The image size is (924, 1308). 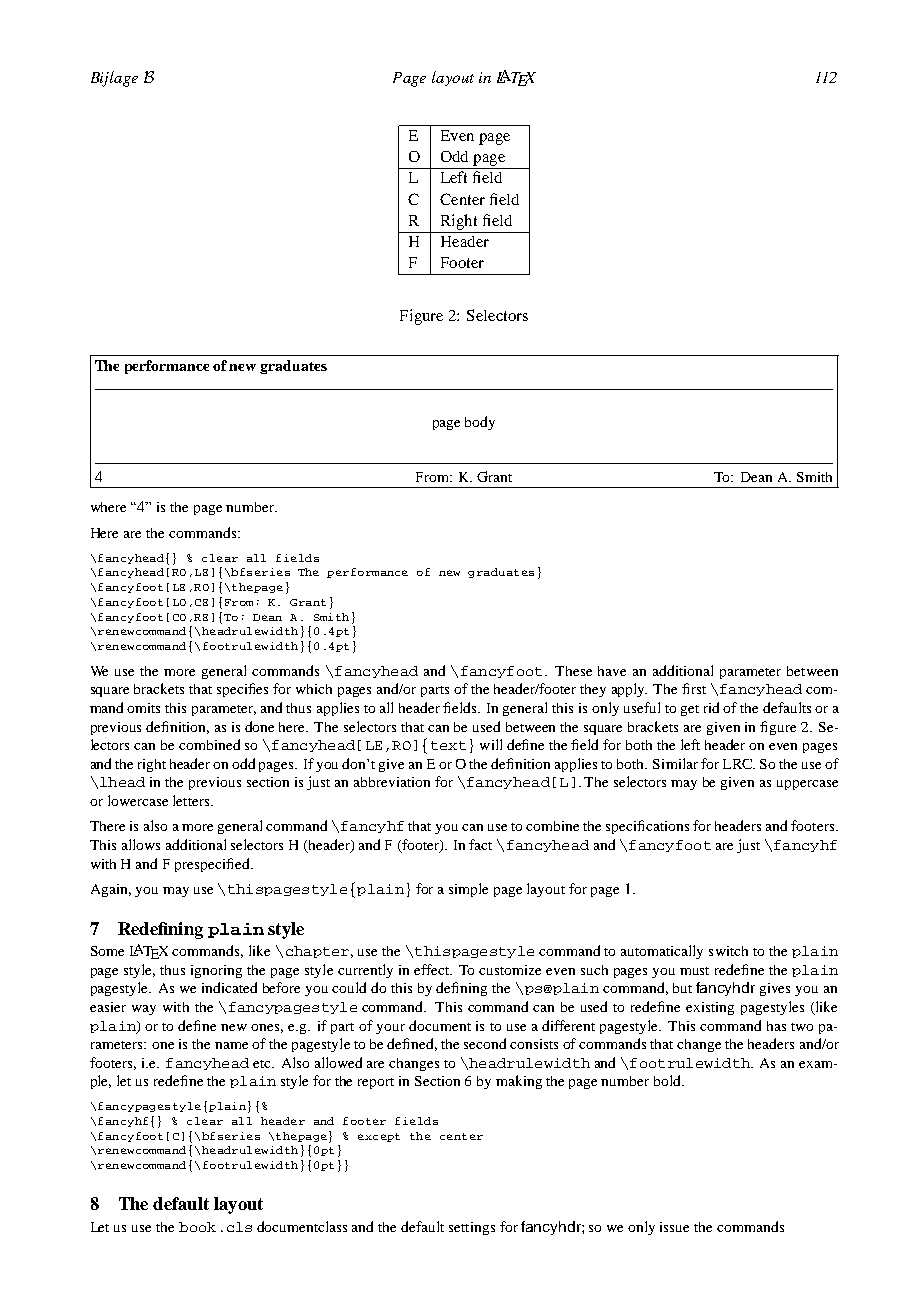 I want to click on specifies, so click(x=242, y=690).
